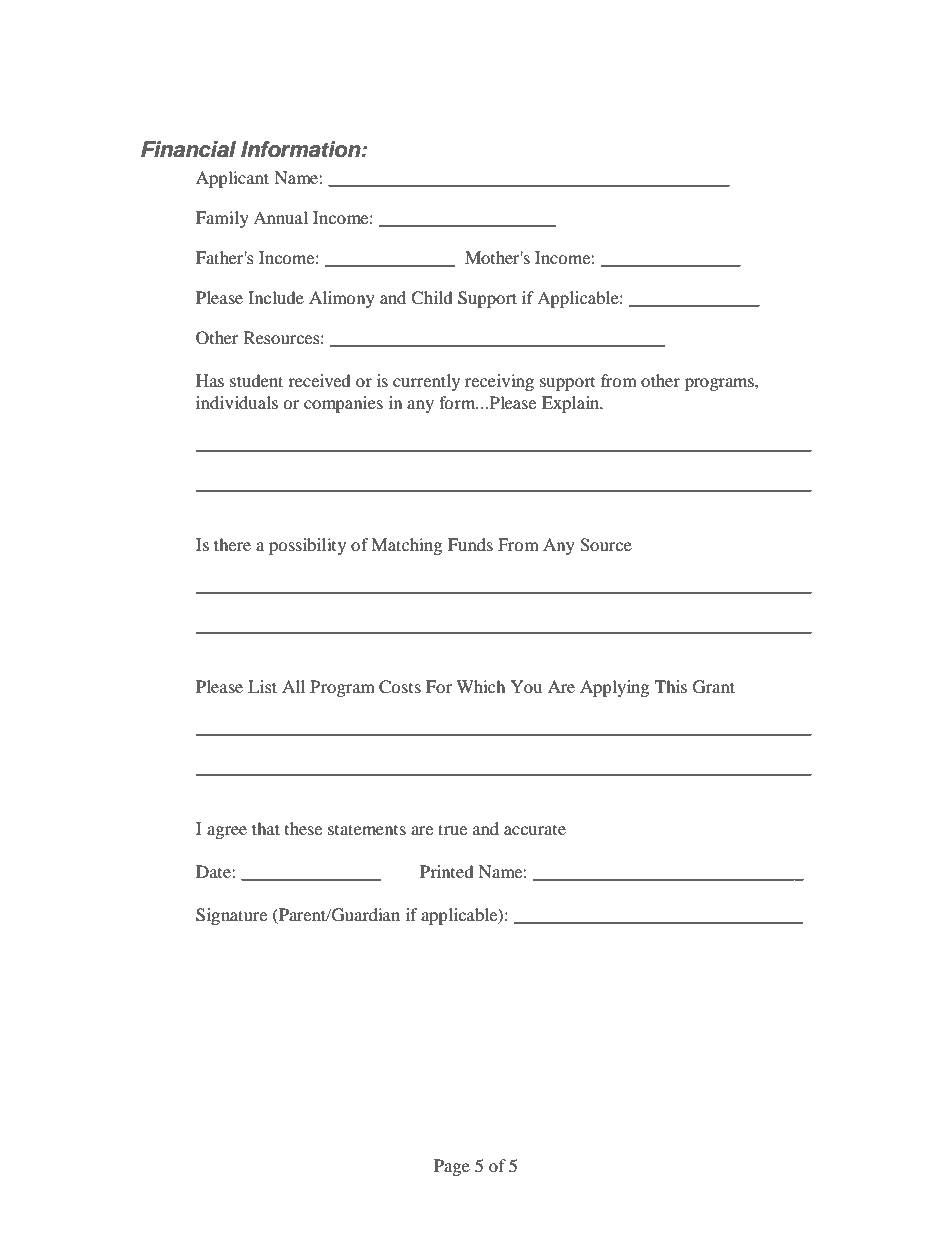  What do you see at coordinates (671, 686) in the document?
I see `This` at bounding box center [671, 686].
